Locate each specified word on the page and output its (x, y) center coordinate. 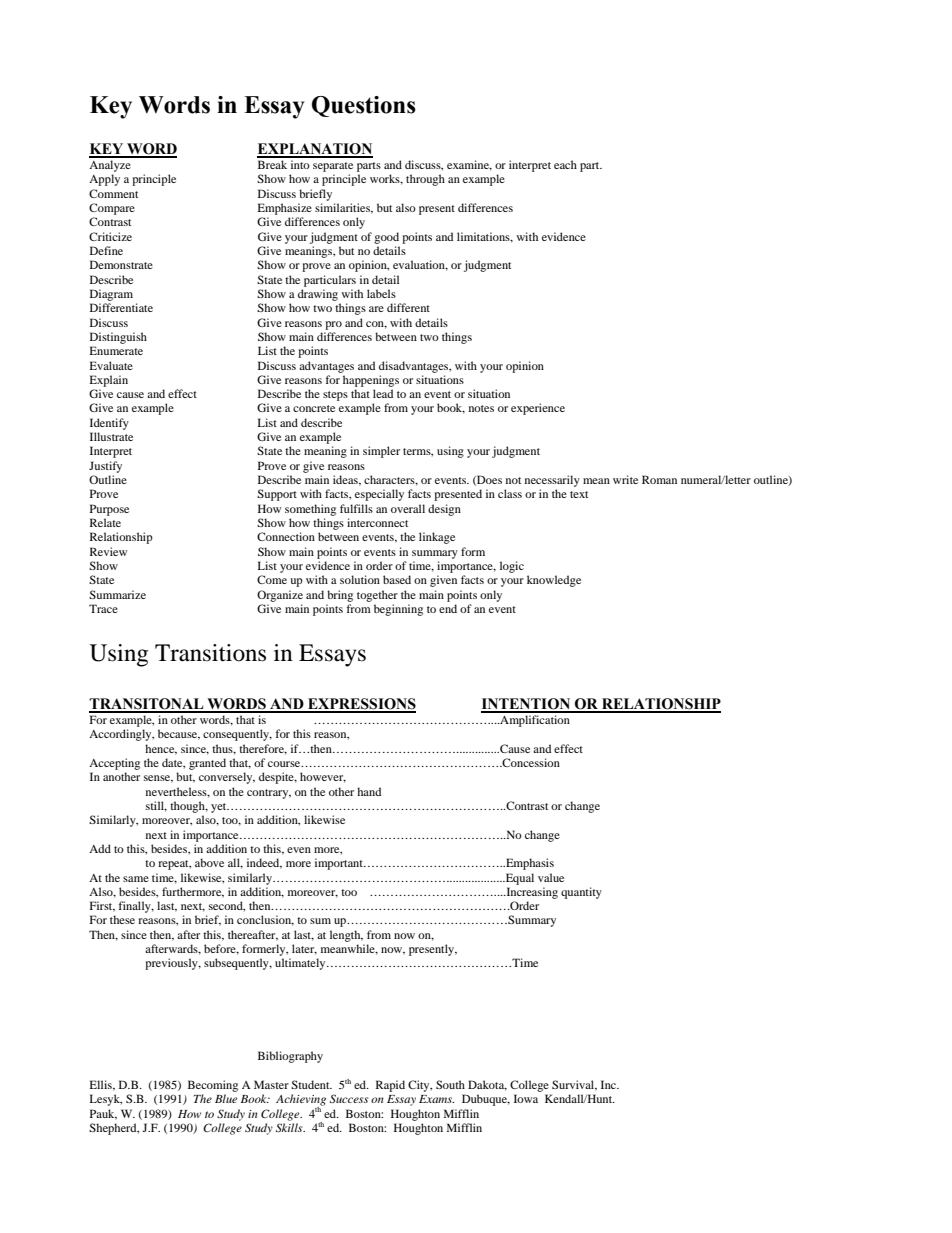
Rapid (390, 1086)
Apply (104, 180)
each (565, 164)
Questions (364, 106)
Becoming (213, 1086)
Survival (574, 1085)
